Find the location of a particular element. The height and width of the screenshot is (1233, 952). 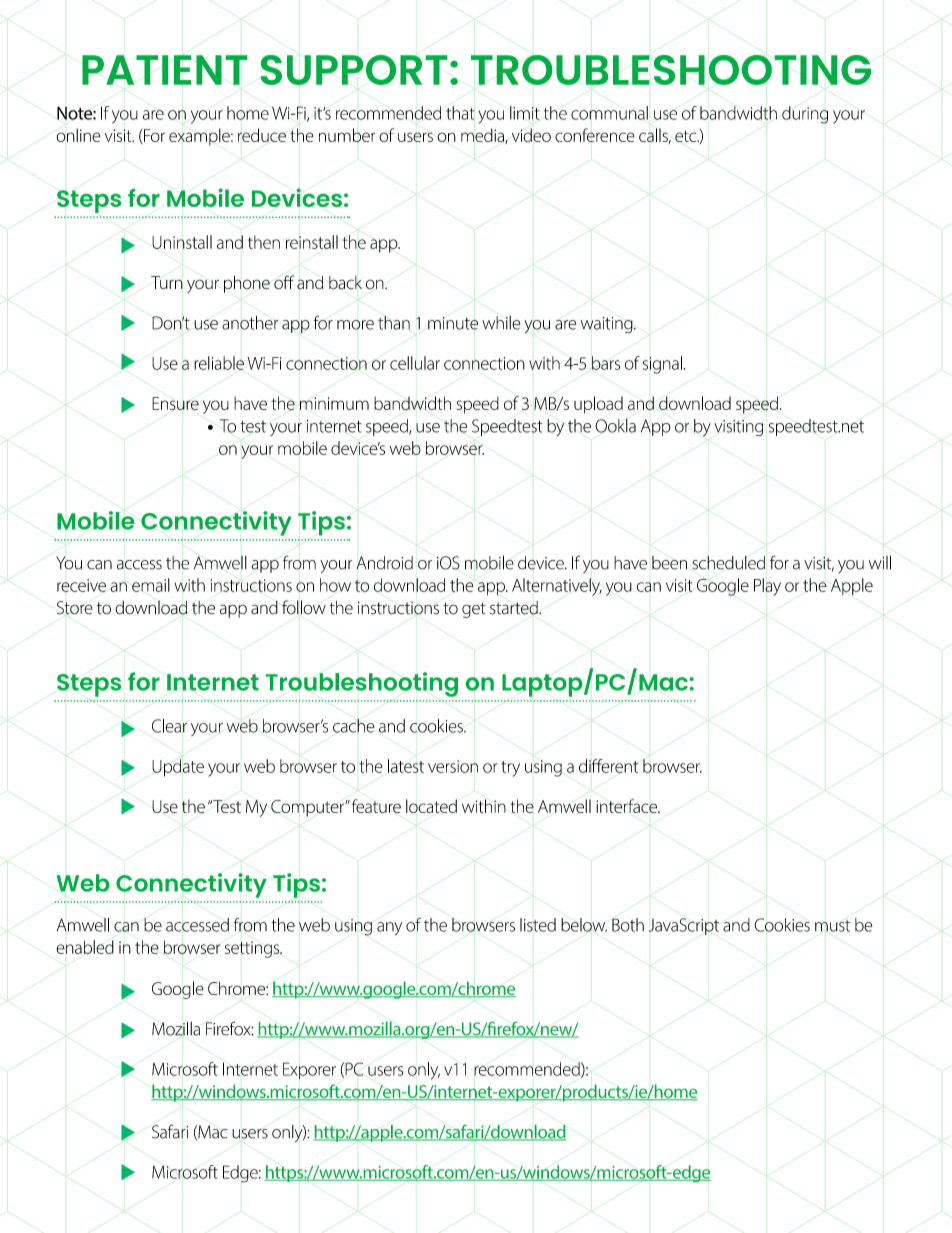

signal is located at coordinates (662, 365).
